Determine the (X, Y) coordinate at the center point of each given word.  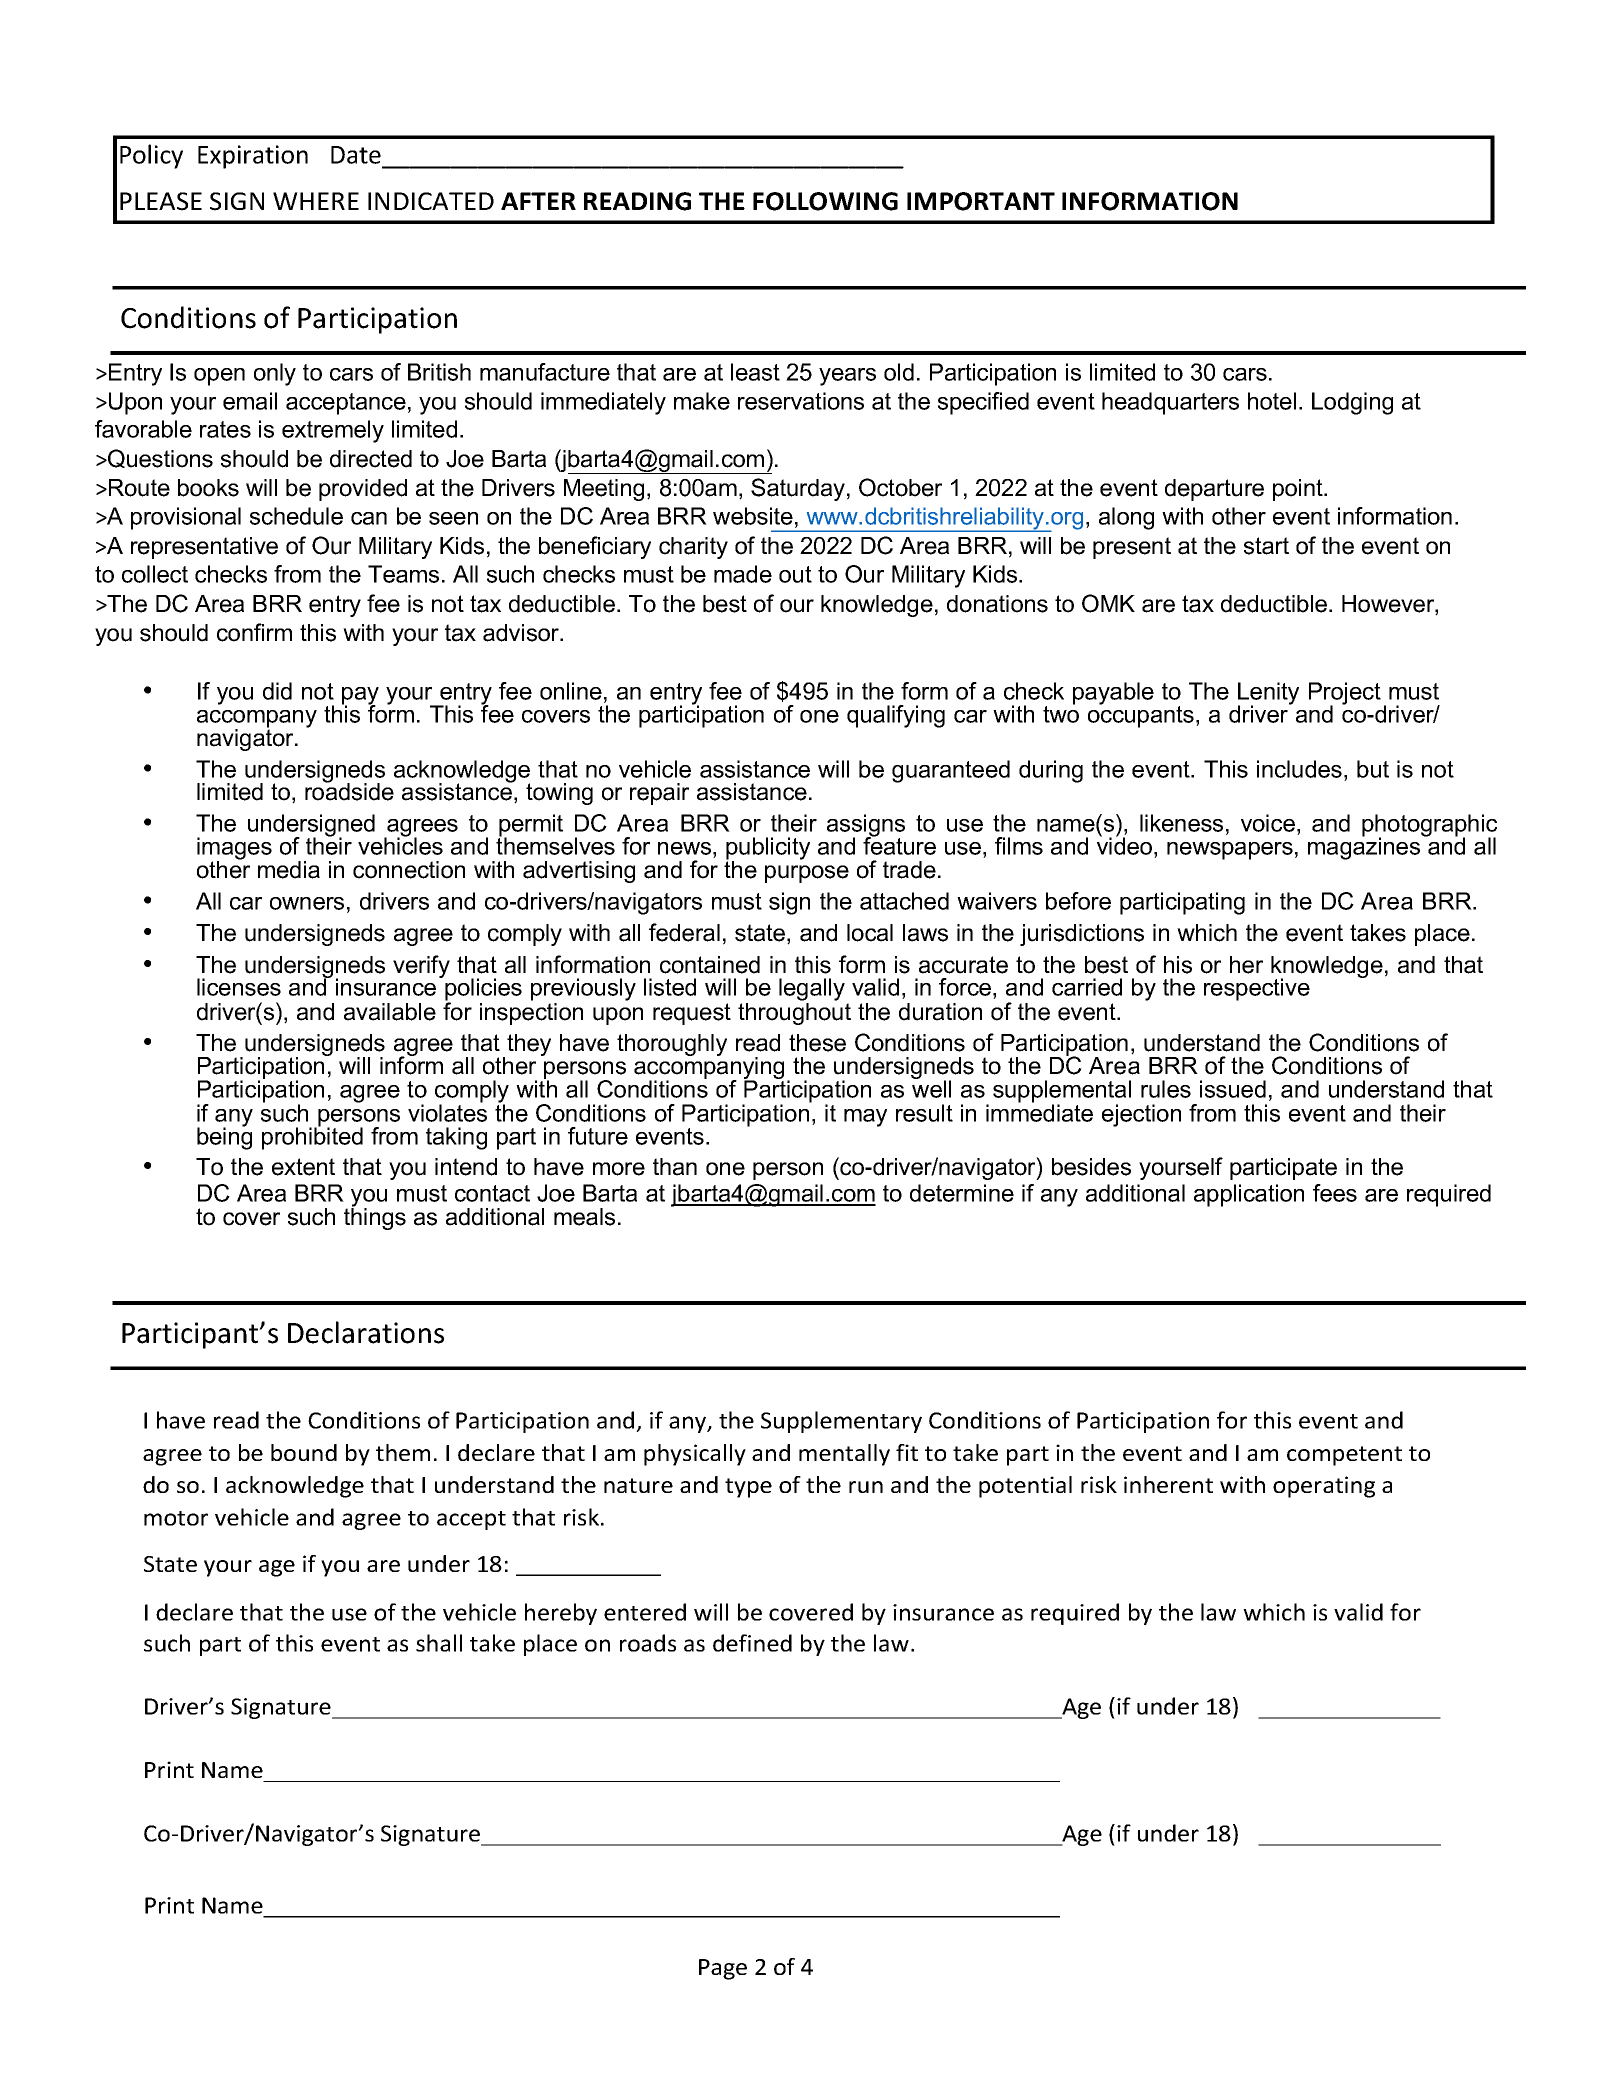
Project (1345, 694)
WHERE (316, 201)
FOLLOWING (825, 201)
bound (304, 1452)
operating (1324, 1487)
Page (723, 1969)
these (817, 1043)
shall (439, 1643)
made (743, 574)
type (748, 1488)
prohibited (312, 1137)
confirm (254, 632)
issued (1233, 1089)
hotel (1272, 401)
